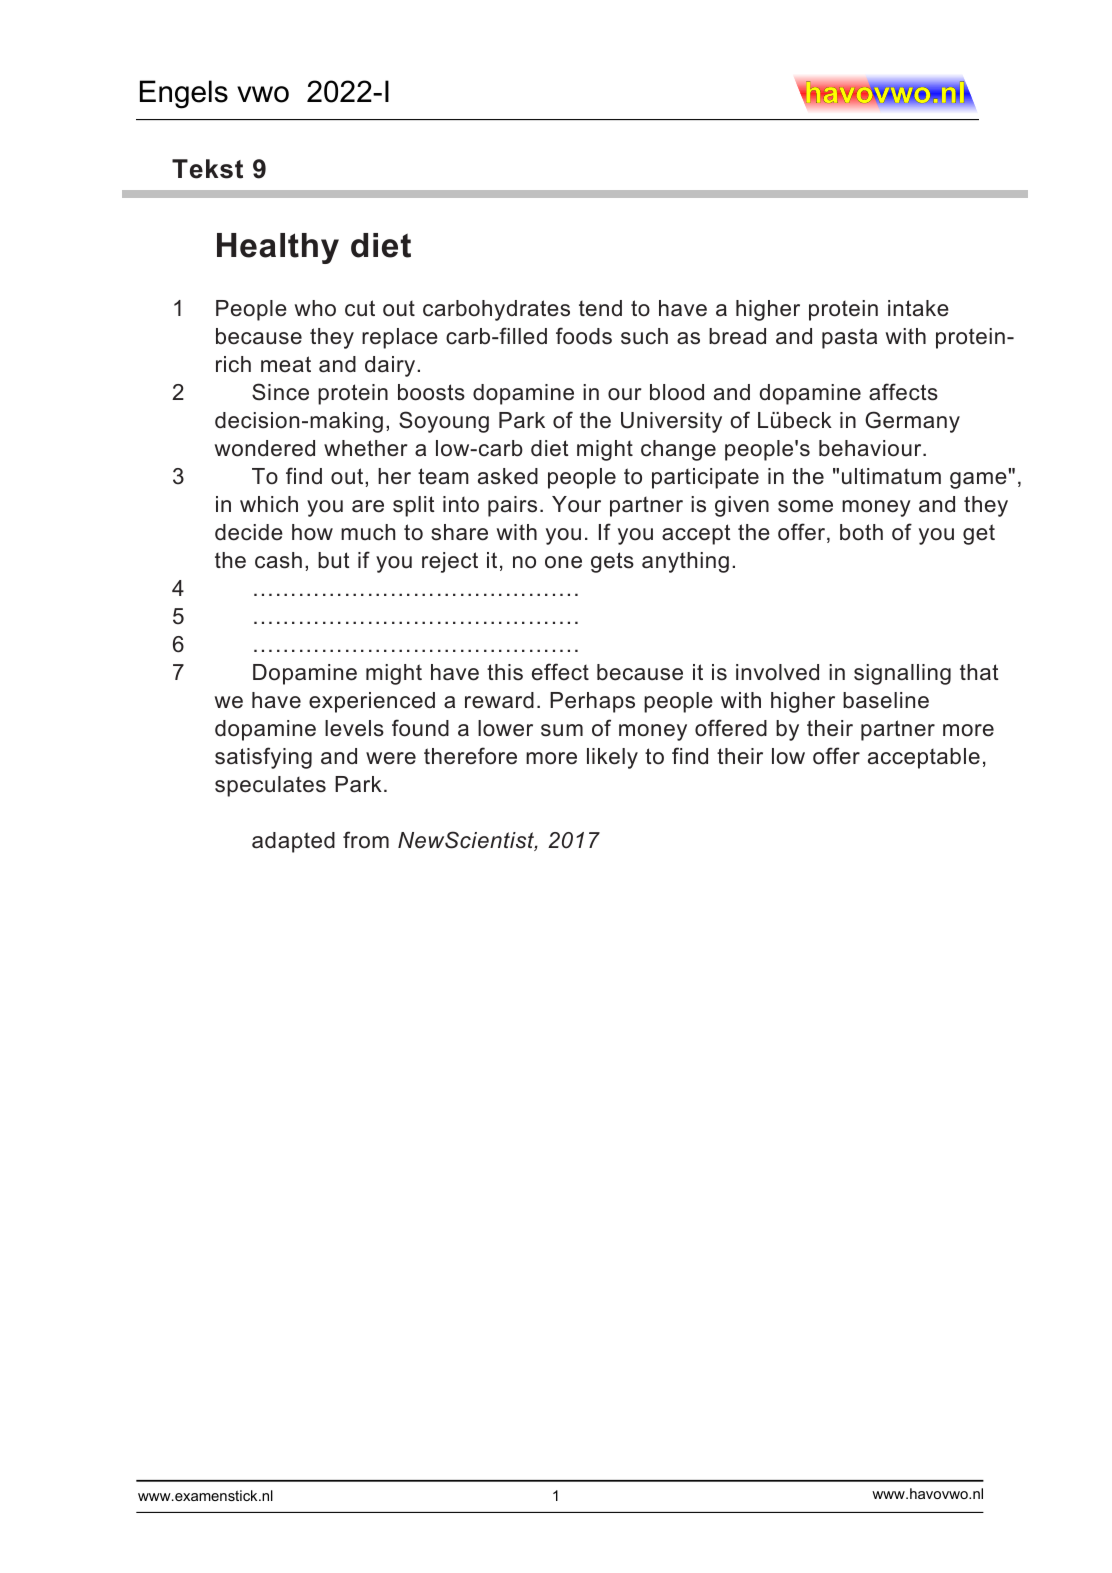 This page has width=1112, height=1573. I want to click on intake, so click(918, 308).
